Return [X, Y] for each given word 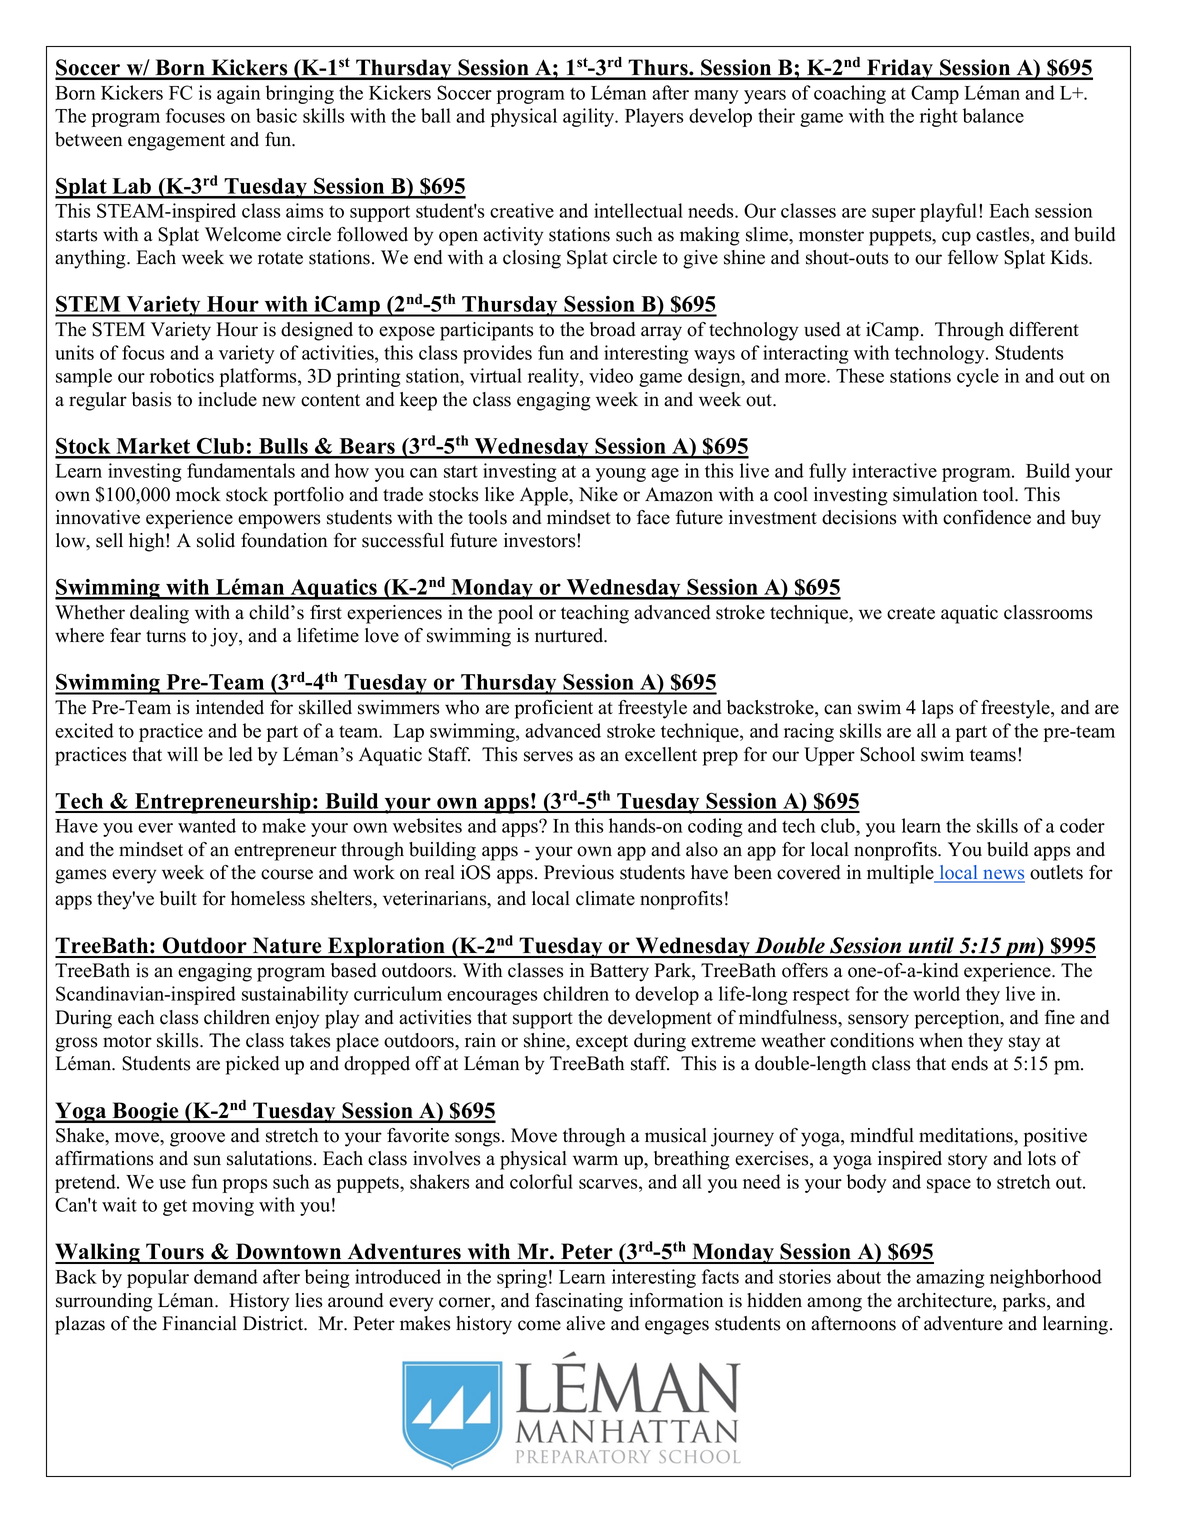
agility [590, 117]
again [238, 94]
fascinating [579, 1302]
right [939, 117]
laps [937, 709]
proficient [554, 709]
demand [226, 1276]
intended [230, 707]
